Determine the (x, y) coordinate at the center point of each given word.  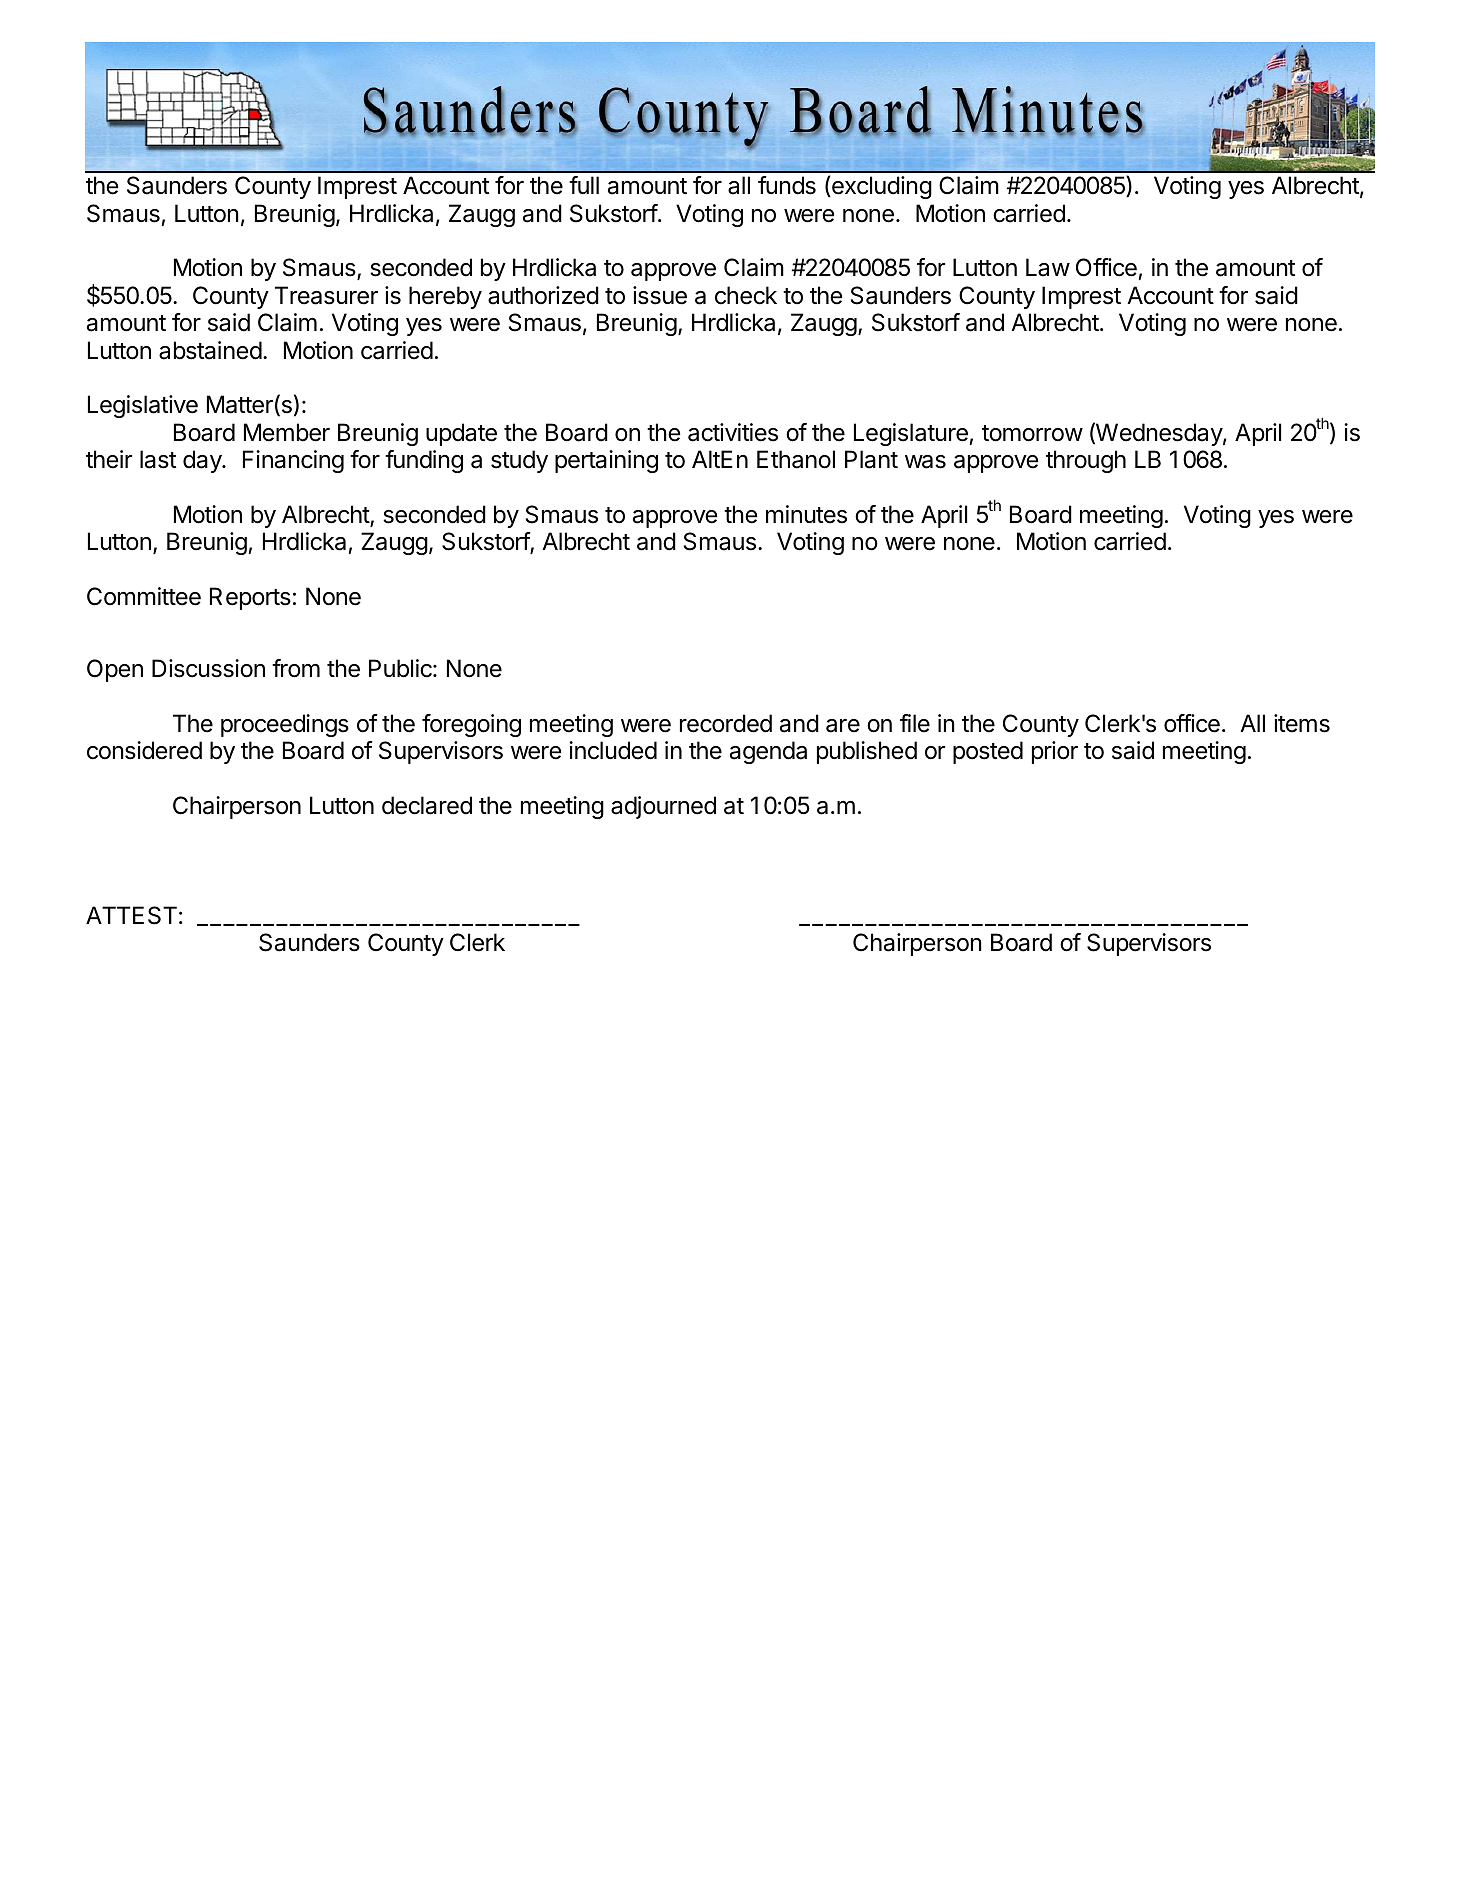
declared (427, 805)
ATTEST (131, 915)
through (1086, 461)
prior (1055, 752)
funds (787, 185)
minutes (806, 514)
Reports (250, 598)
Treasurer (326, 295)
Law (1048, 267)
